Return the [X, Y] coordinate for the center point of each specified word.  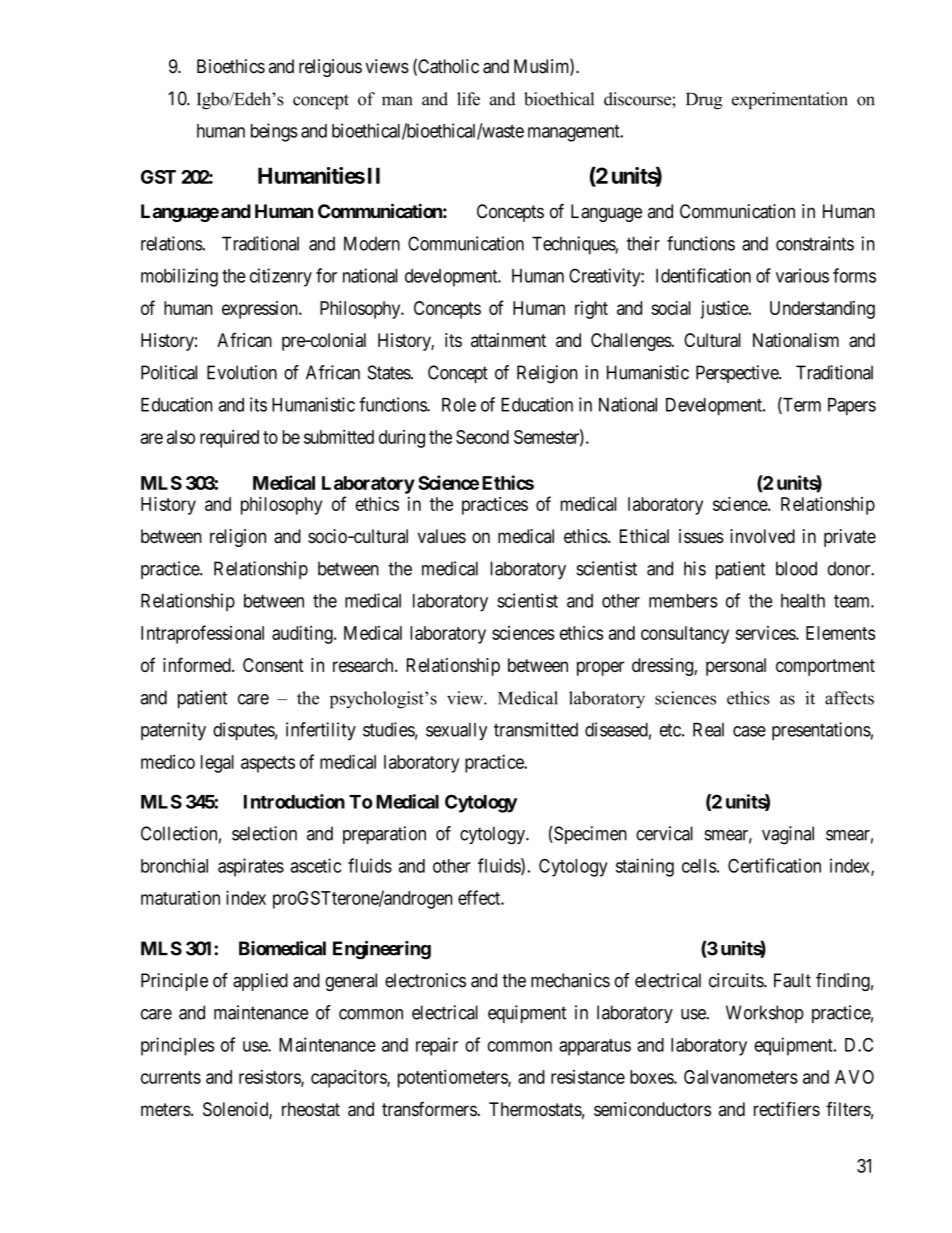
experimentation [790, 100]
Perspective [738, 374]
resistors [270, 1077]
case [749, 731]
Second [482, 437]
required [229, 439]
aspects [268, 764]
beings [274, 132]
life [468, 99]
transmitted [536, 729]
